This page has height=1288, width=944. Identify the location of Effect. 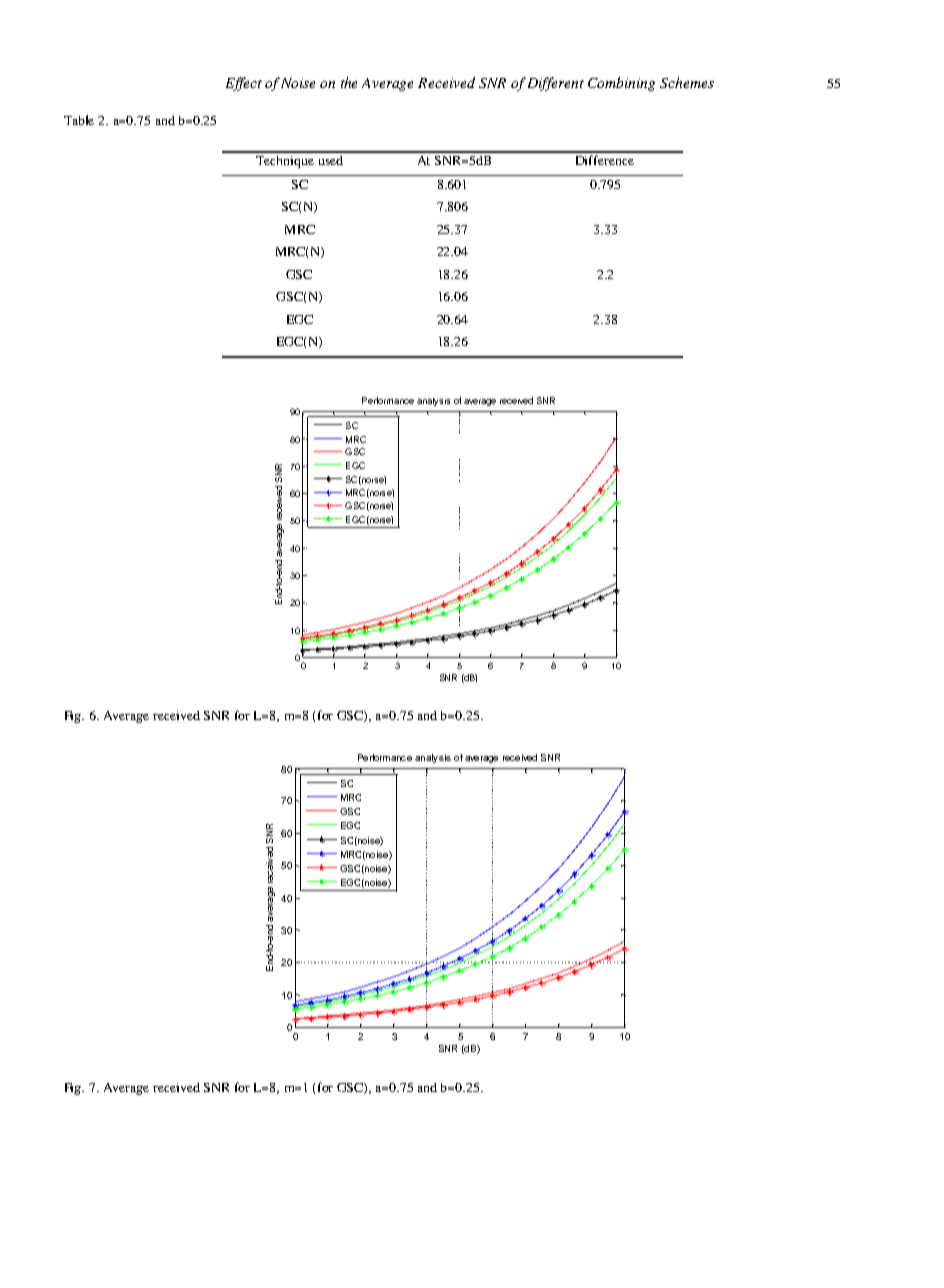
(244, 84).
